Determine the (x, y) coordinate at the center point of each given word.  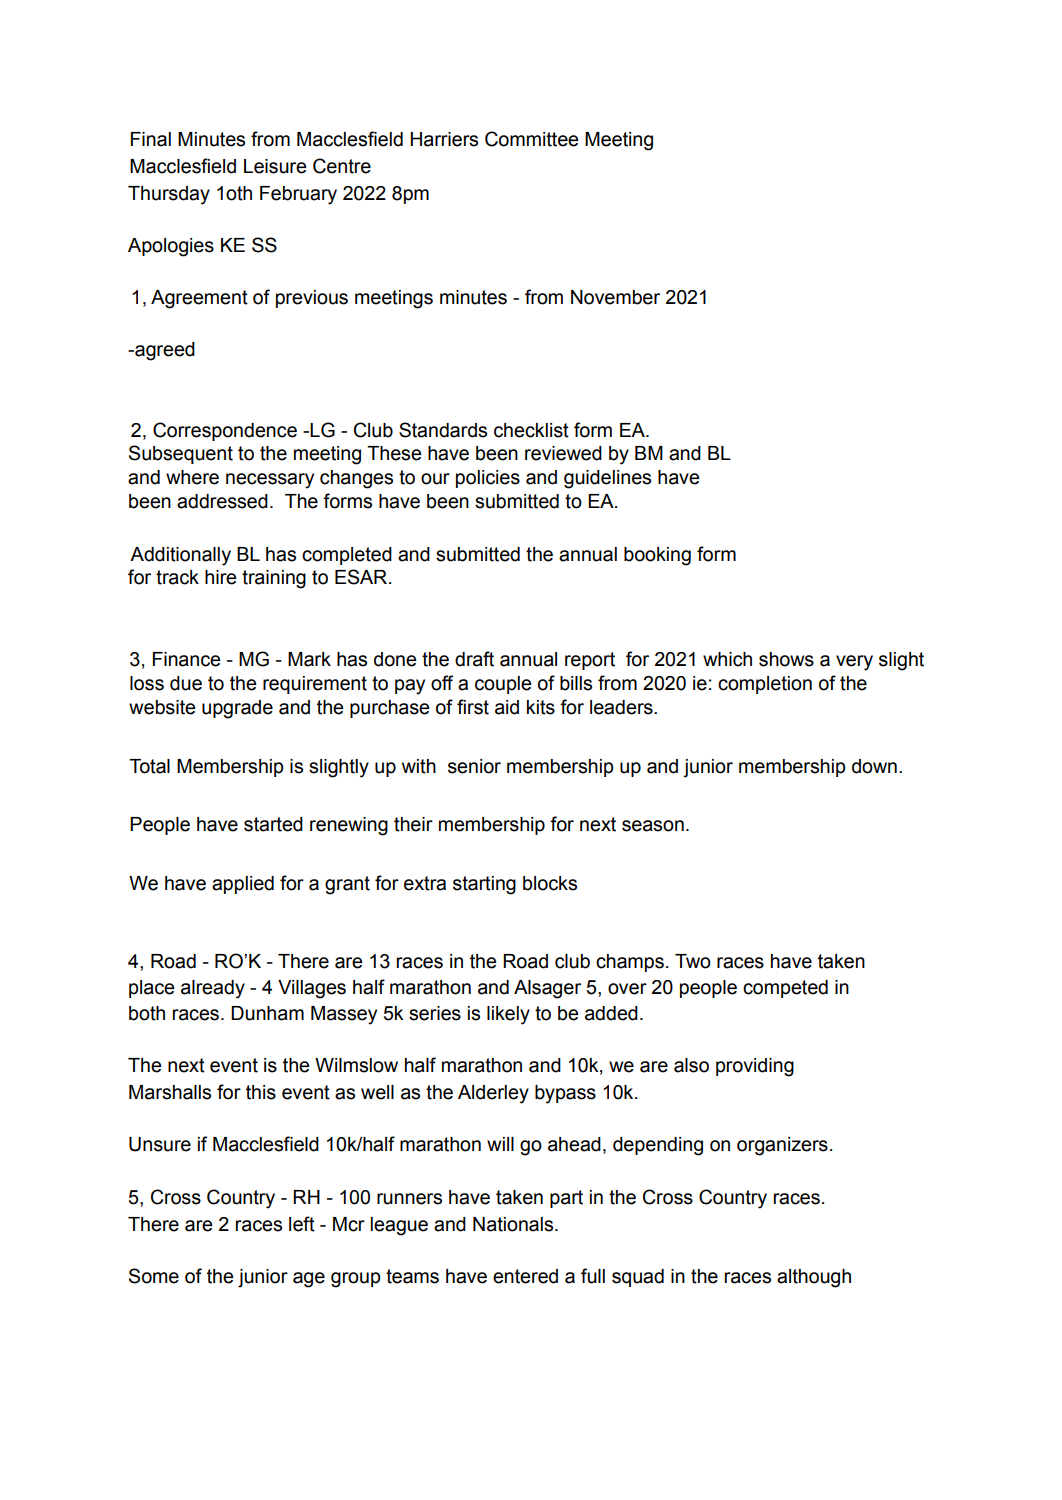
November (615, 297)
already (213, 989)
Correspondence (225, 431)
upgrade (237, 709)
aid (507, 707)
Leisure (275, 166)
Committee (532, 139)
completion (765, 685)
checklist (531, 430)
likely (508, 1015)
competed (785, 989)
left (302, 1224)
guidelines (607, 479)
